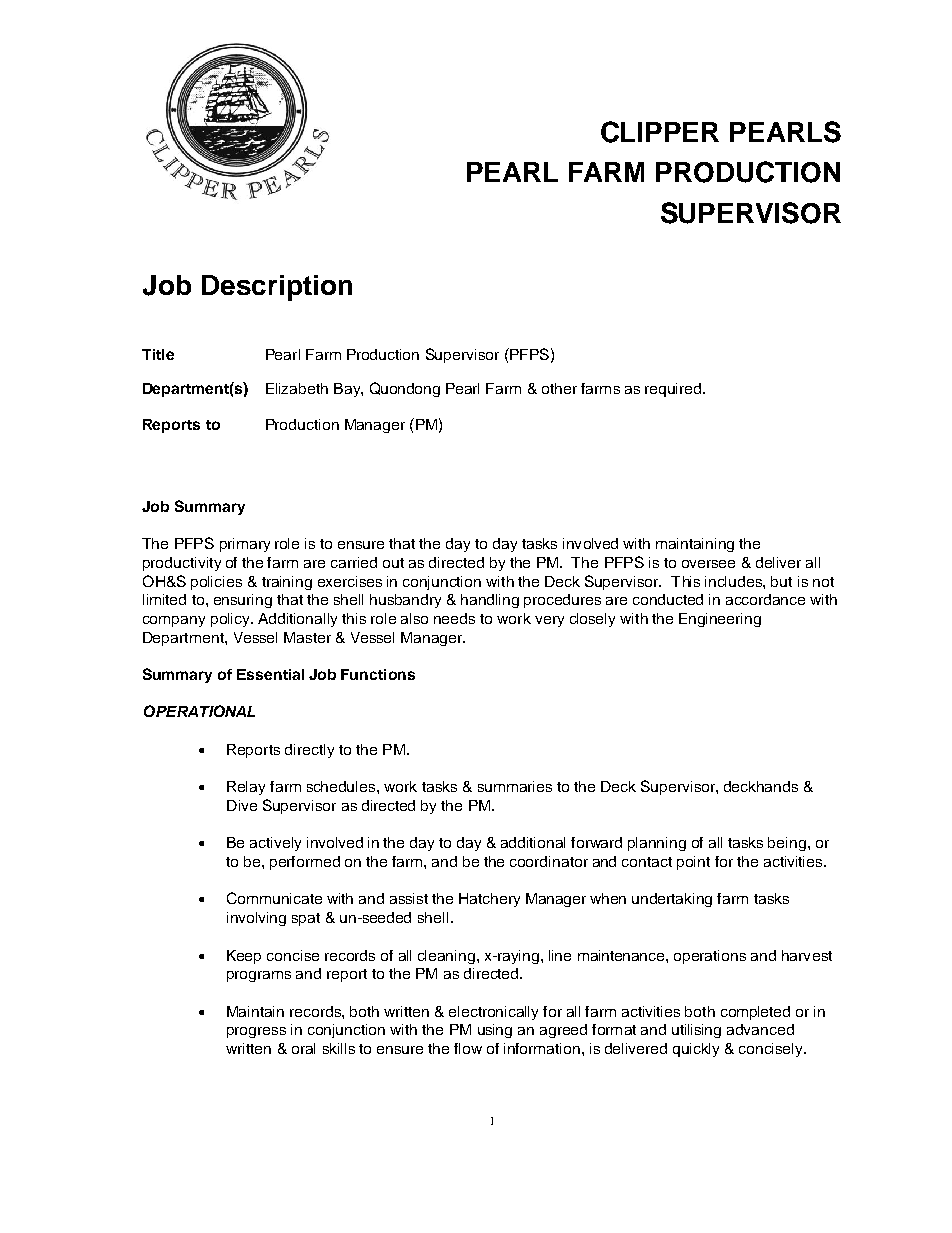 The image size is (952, 1233). I want to click on CLIPPER, so click(660, 132).
